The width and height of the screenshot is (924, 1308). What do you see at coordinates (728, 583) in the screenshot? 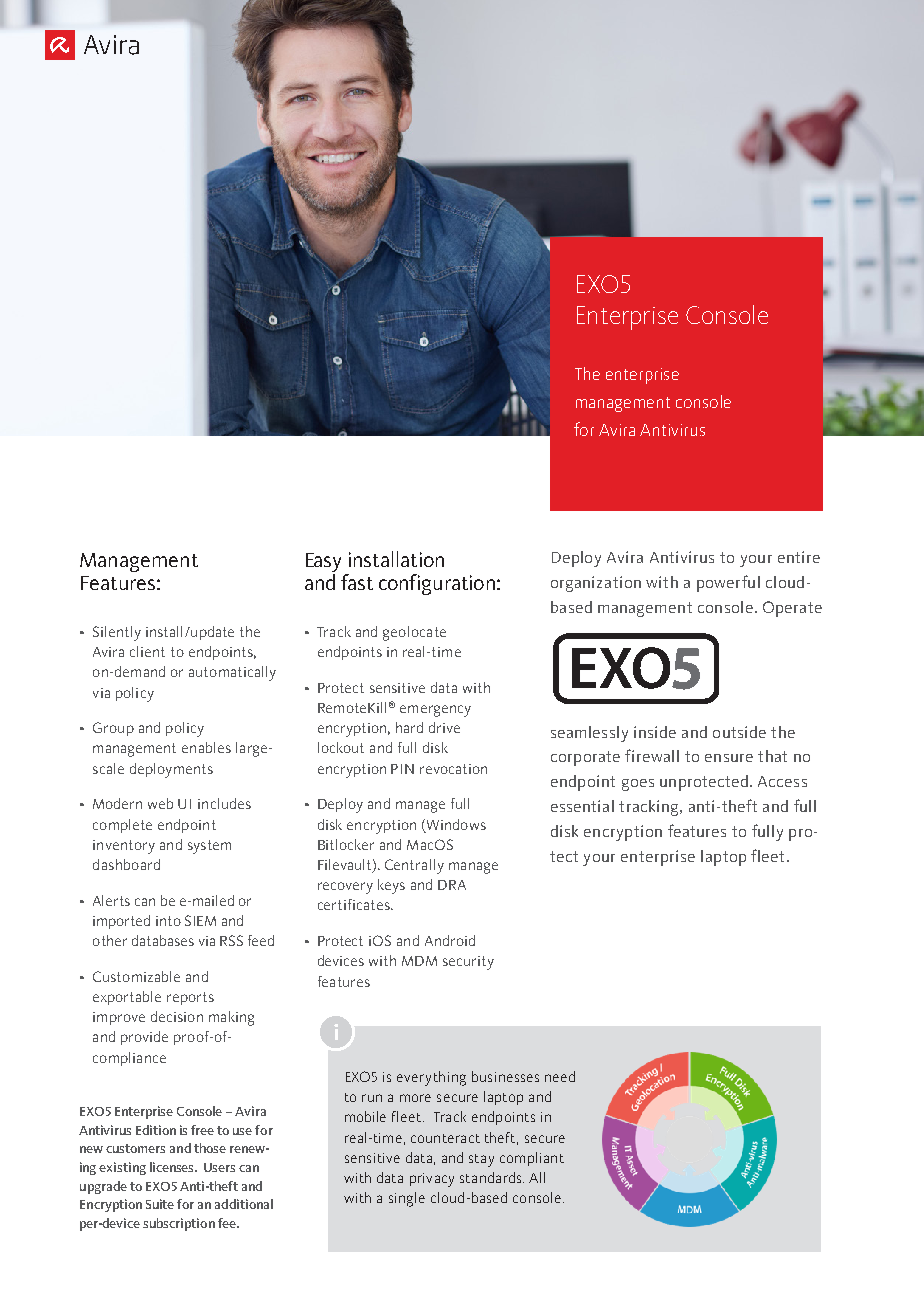
I see `powerful` at bounding box center [728, 583].
